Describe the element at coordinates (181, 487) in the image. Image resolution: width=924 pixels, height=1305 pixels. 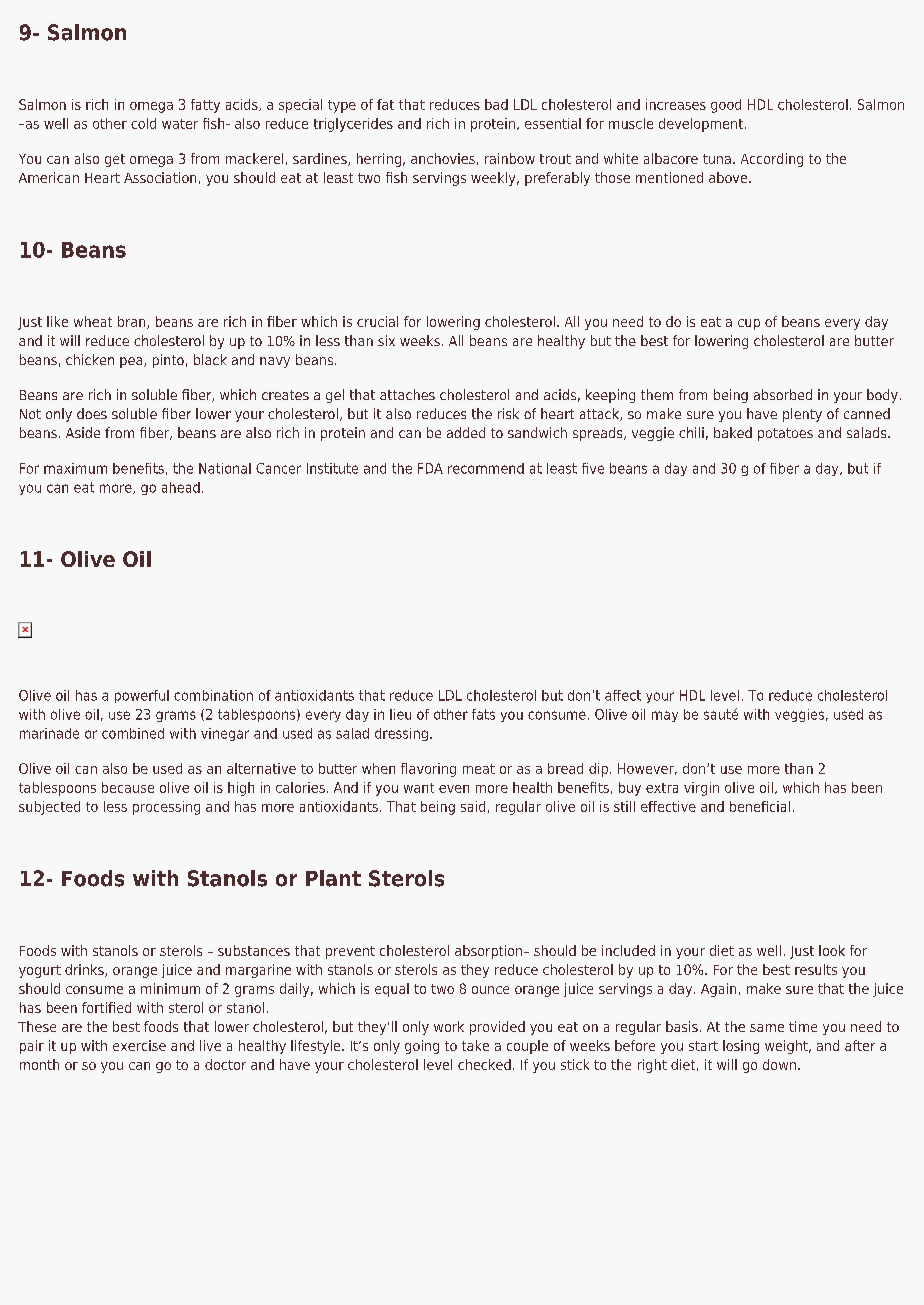
I see `ahead` at that location.
